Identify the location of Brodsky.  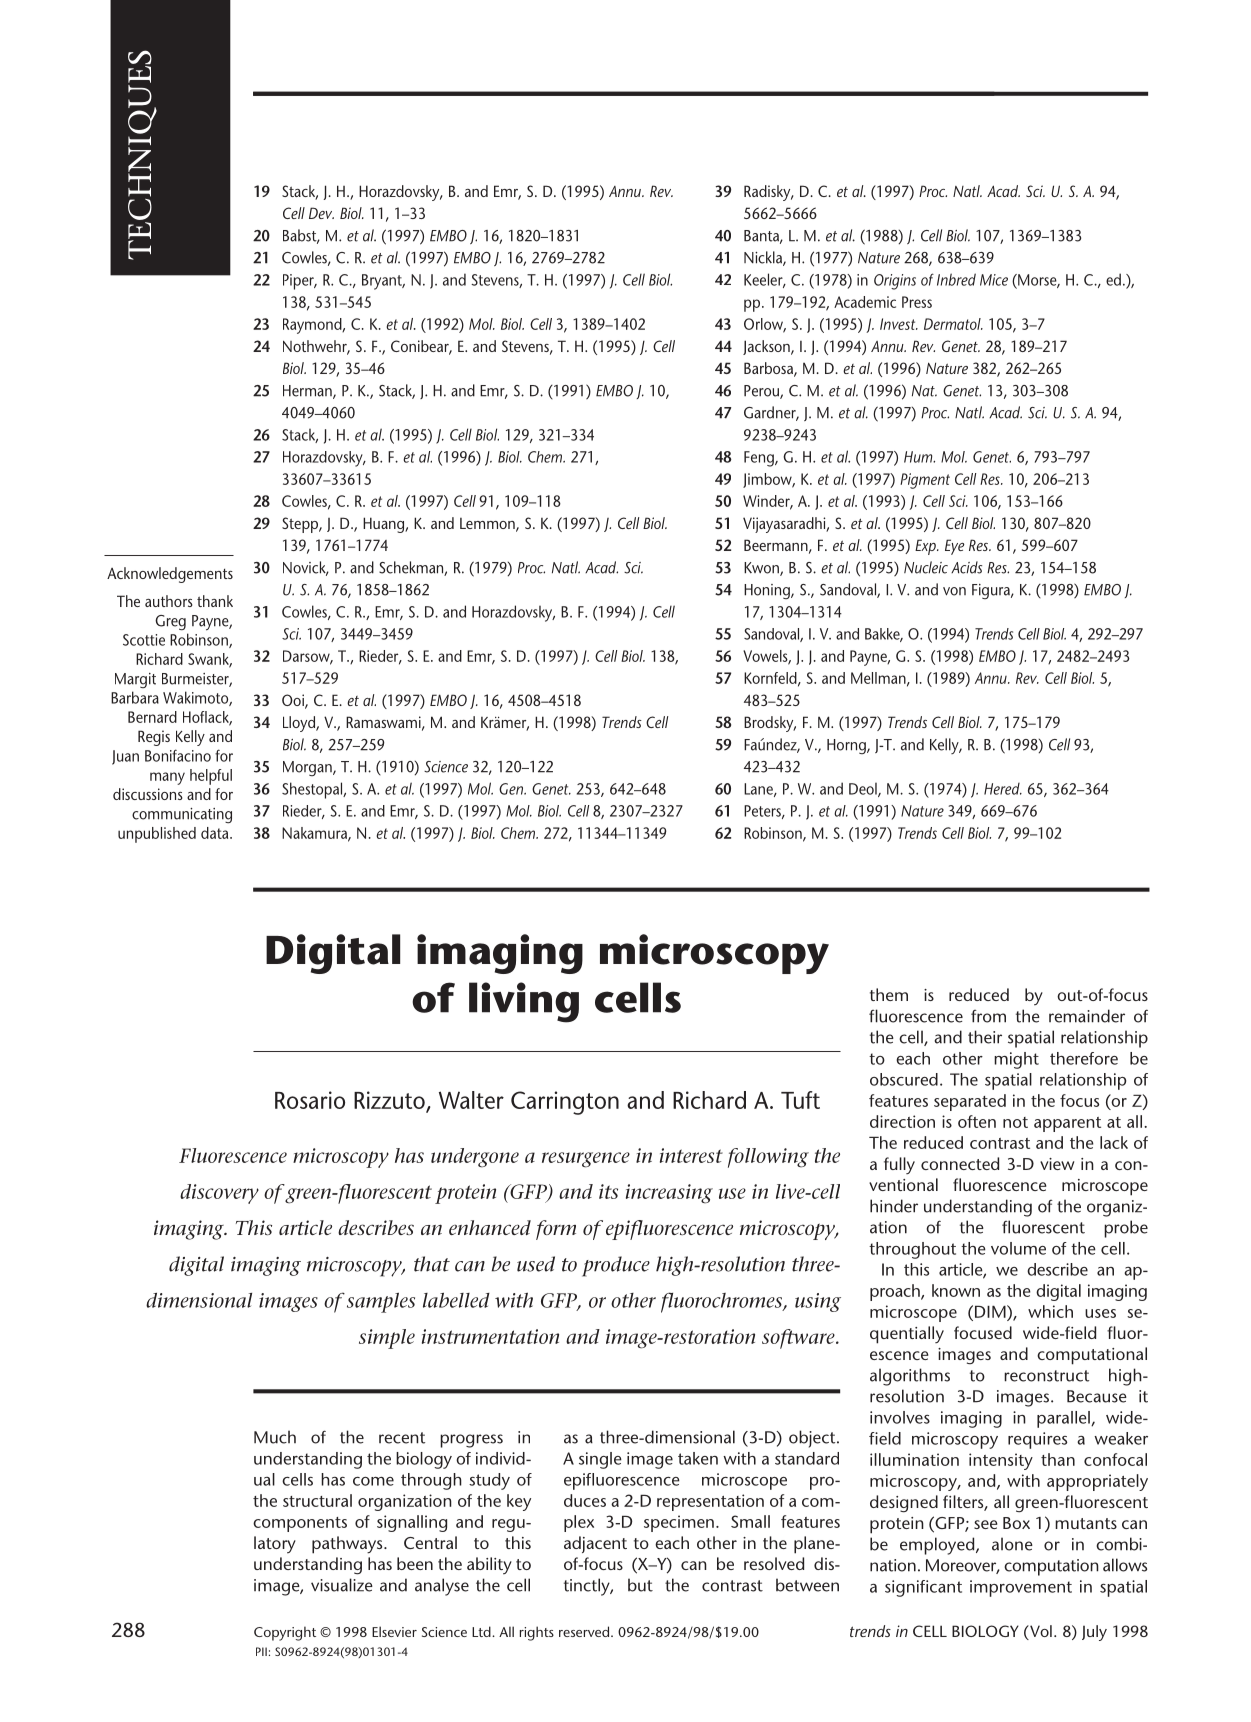
(770, 724).
